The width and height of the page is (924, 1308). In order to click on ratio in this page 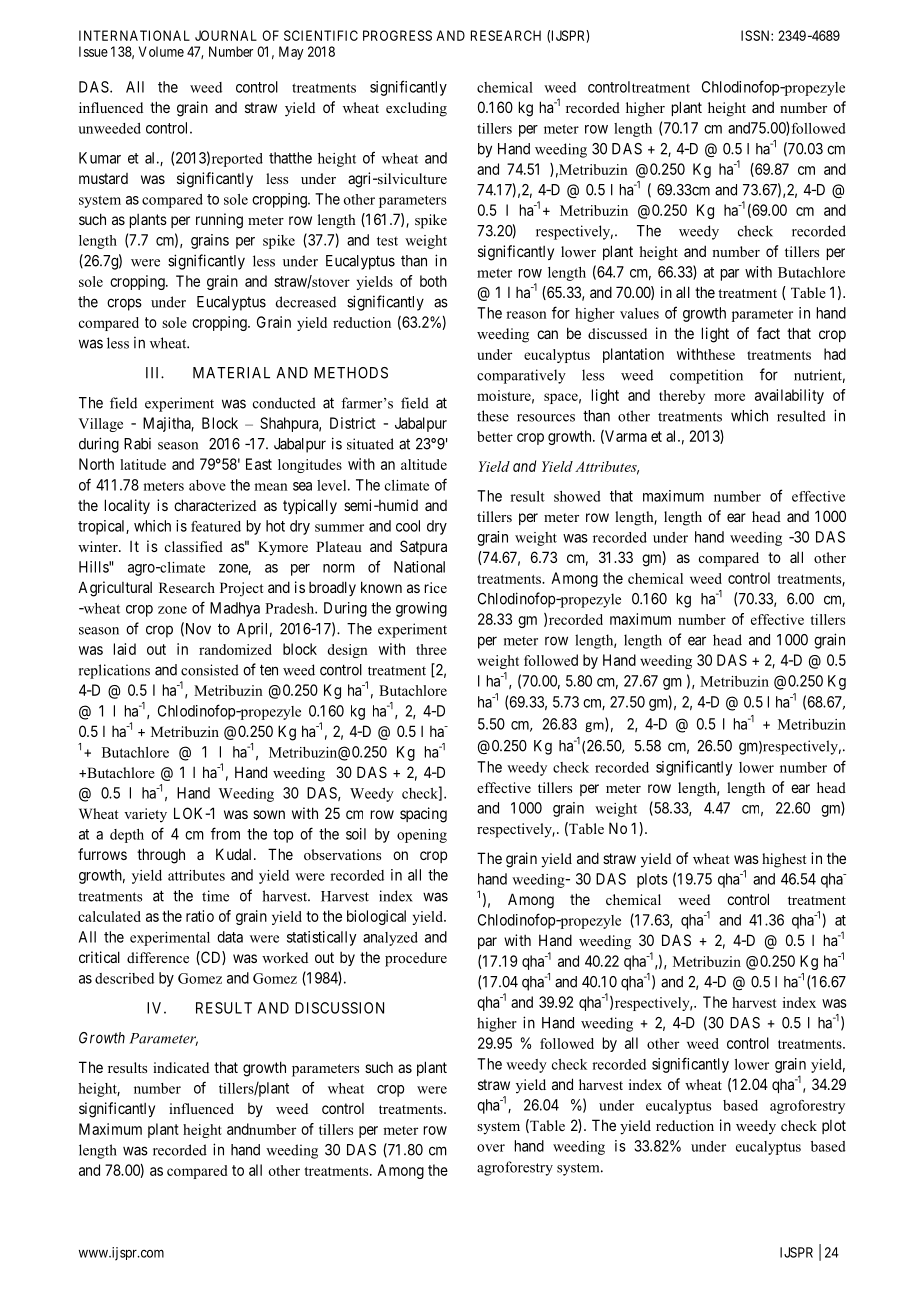, I will do `click(200, 916)`.
